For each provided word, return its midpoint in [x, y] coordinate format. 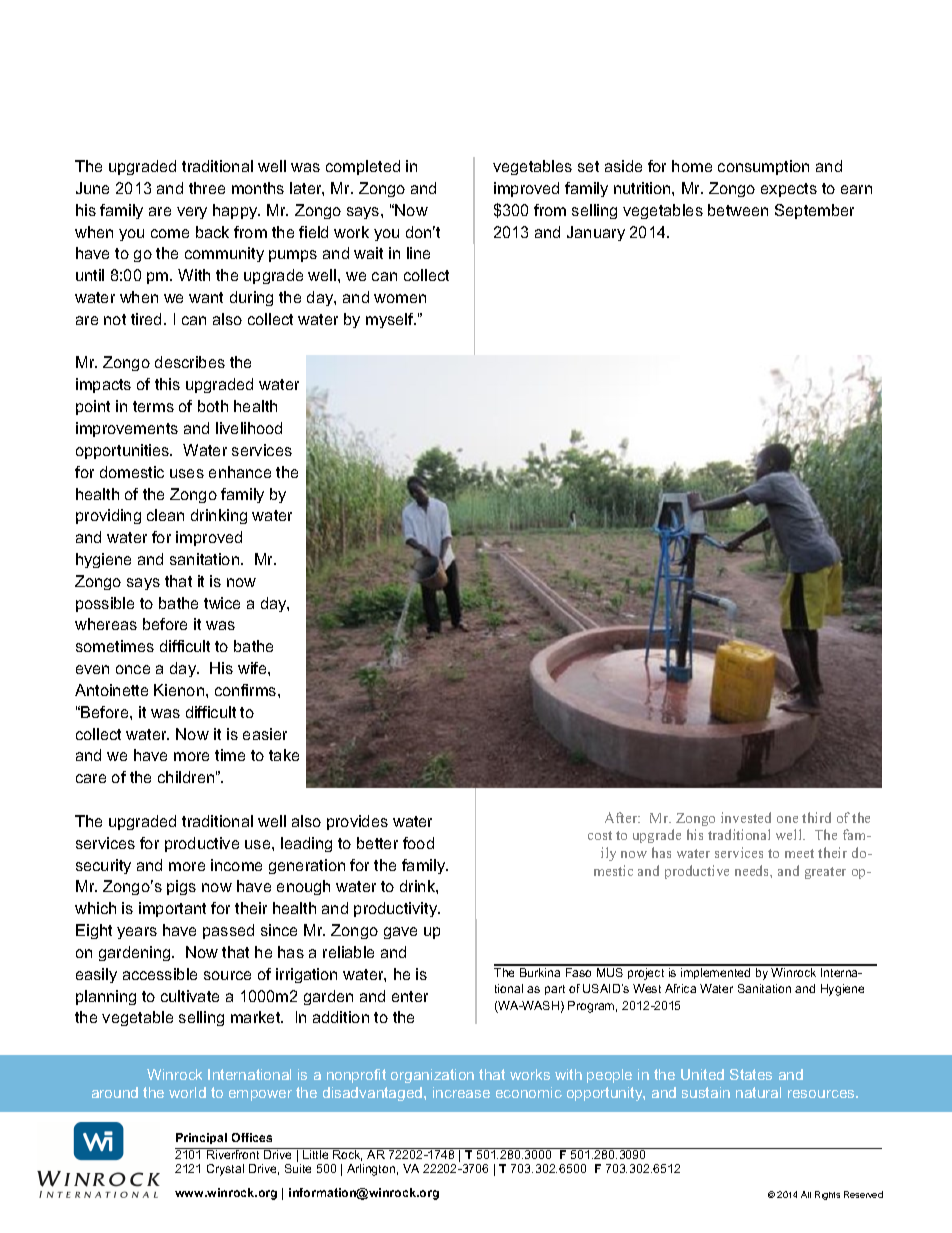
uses [187, 473]
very [192, 213]
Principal [201, 1138]
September [814, 211]
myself [391, 320]
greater [825, 873]
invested [746, 817]
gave [400, 933]
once [133, 669]
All [806, 1194]
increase [461, 1092]
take [284, 755]
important [172, 909]
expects [789, 190]
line [418, 253]
